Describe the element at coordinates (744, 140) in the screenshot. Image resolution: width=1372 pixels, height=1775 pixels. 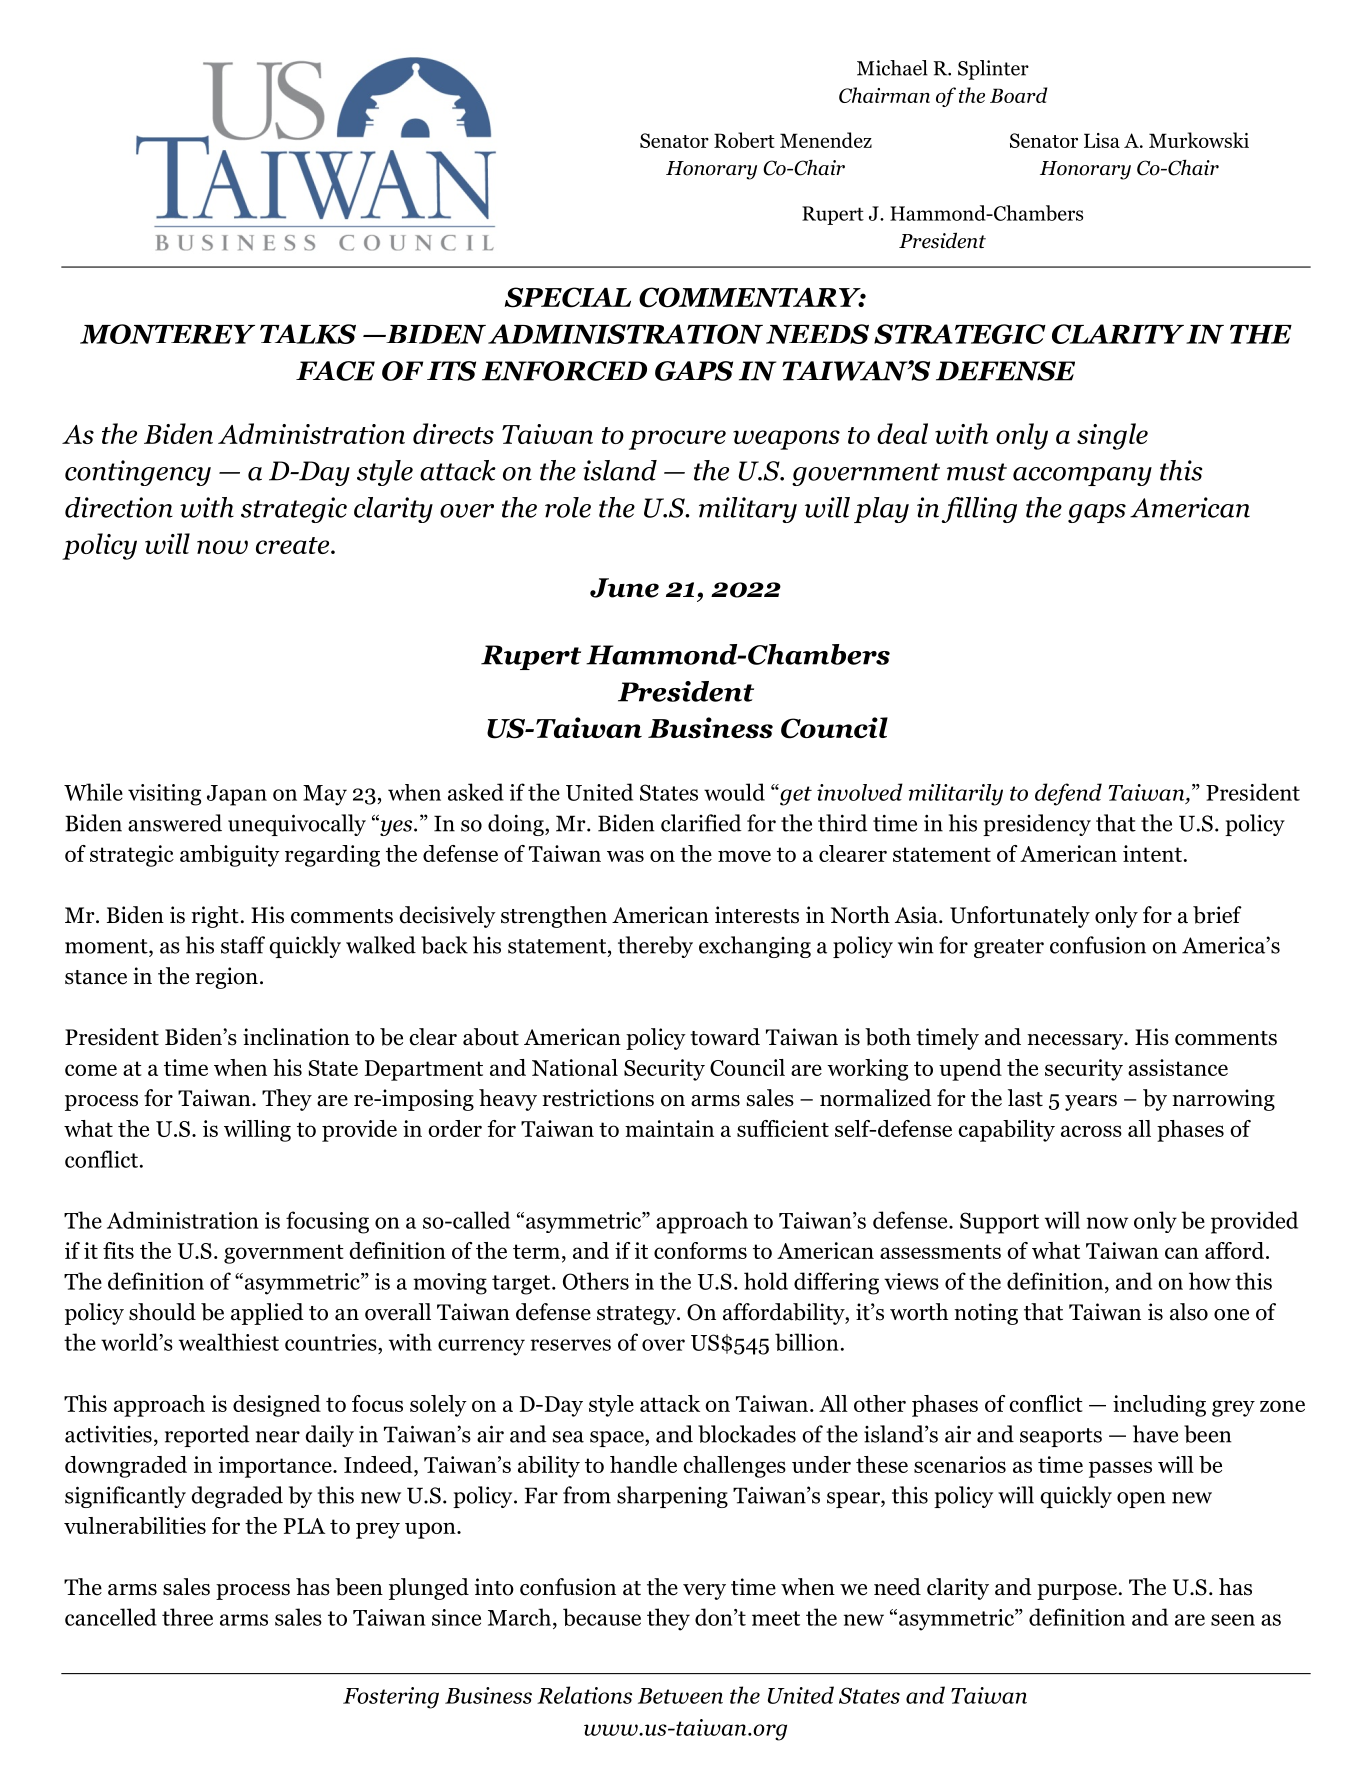
I see `Robert` at that location.
